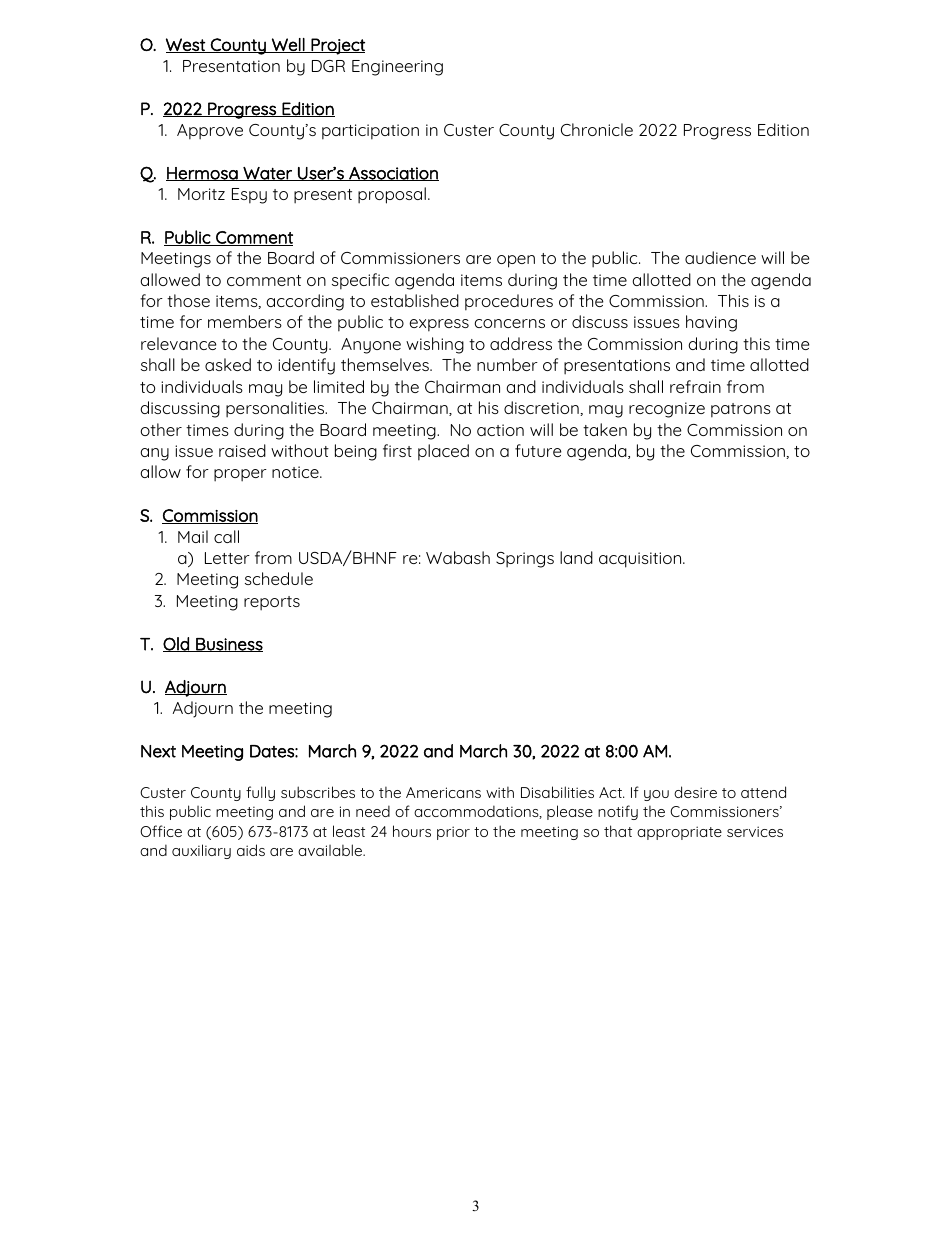 This screenshot has width=952, height=1233. What do you see at coordinates (251, 850) in the screenshot?
I see `aids` at bounding box center [251, 850].
